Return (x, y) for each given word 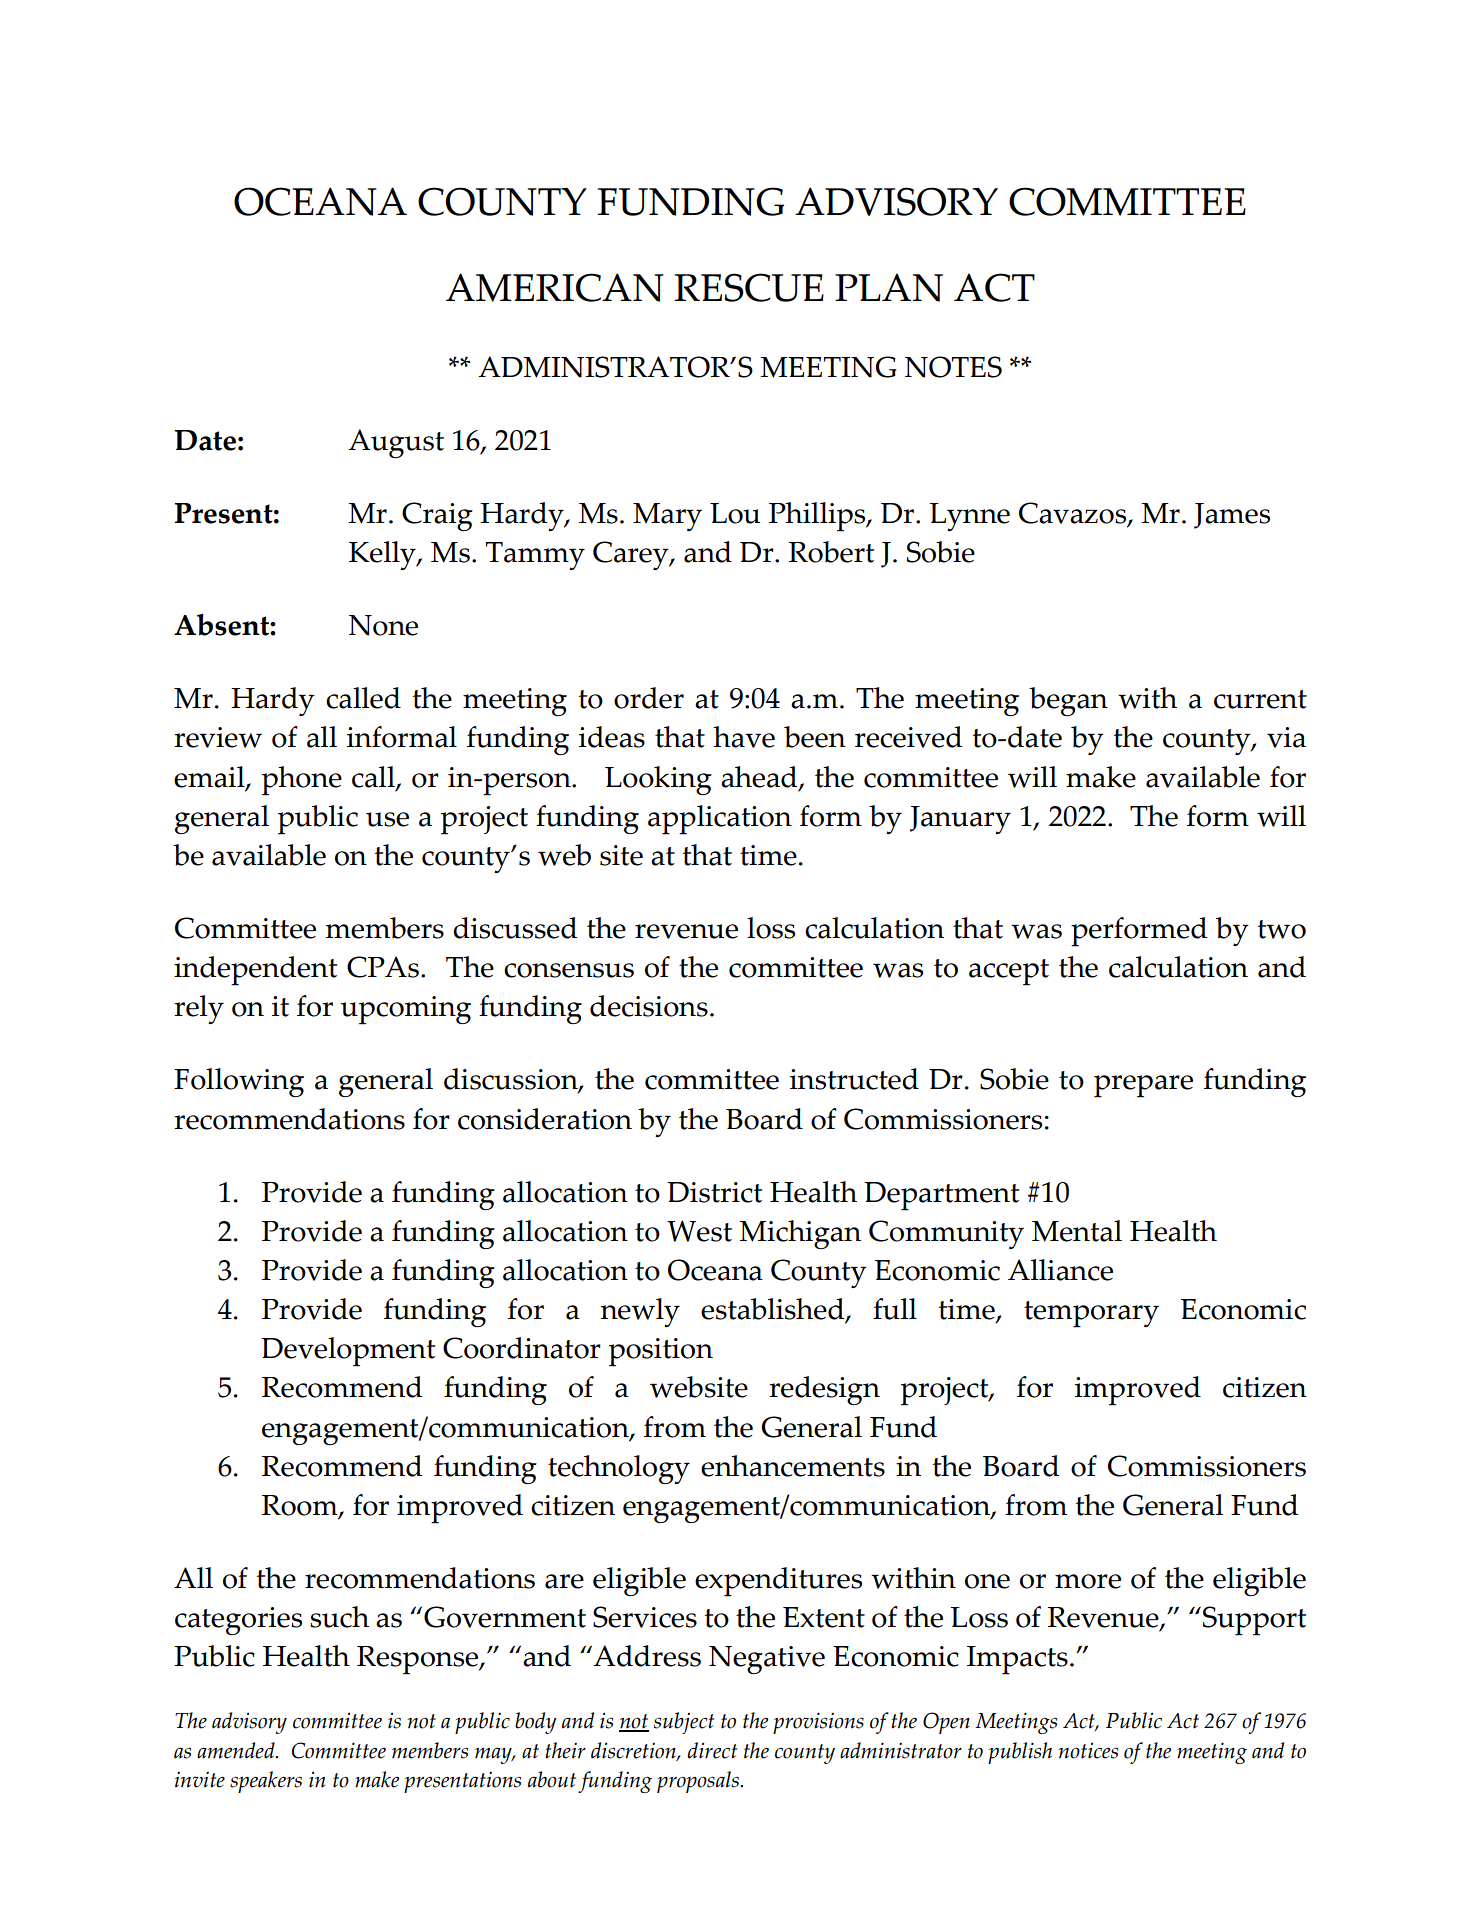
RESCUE (749, 287)
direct (712, 1750)
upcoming (406, 1010)
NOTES (953, 367)
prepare (1143, 1086)
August (396, 443)
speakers (266, 1782)
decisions (649, 1006)
